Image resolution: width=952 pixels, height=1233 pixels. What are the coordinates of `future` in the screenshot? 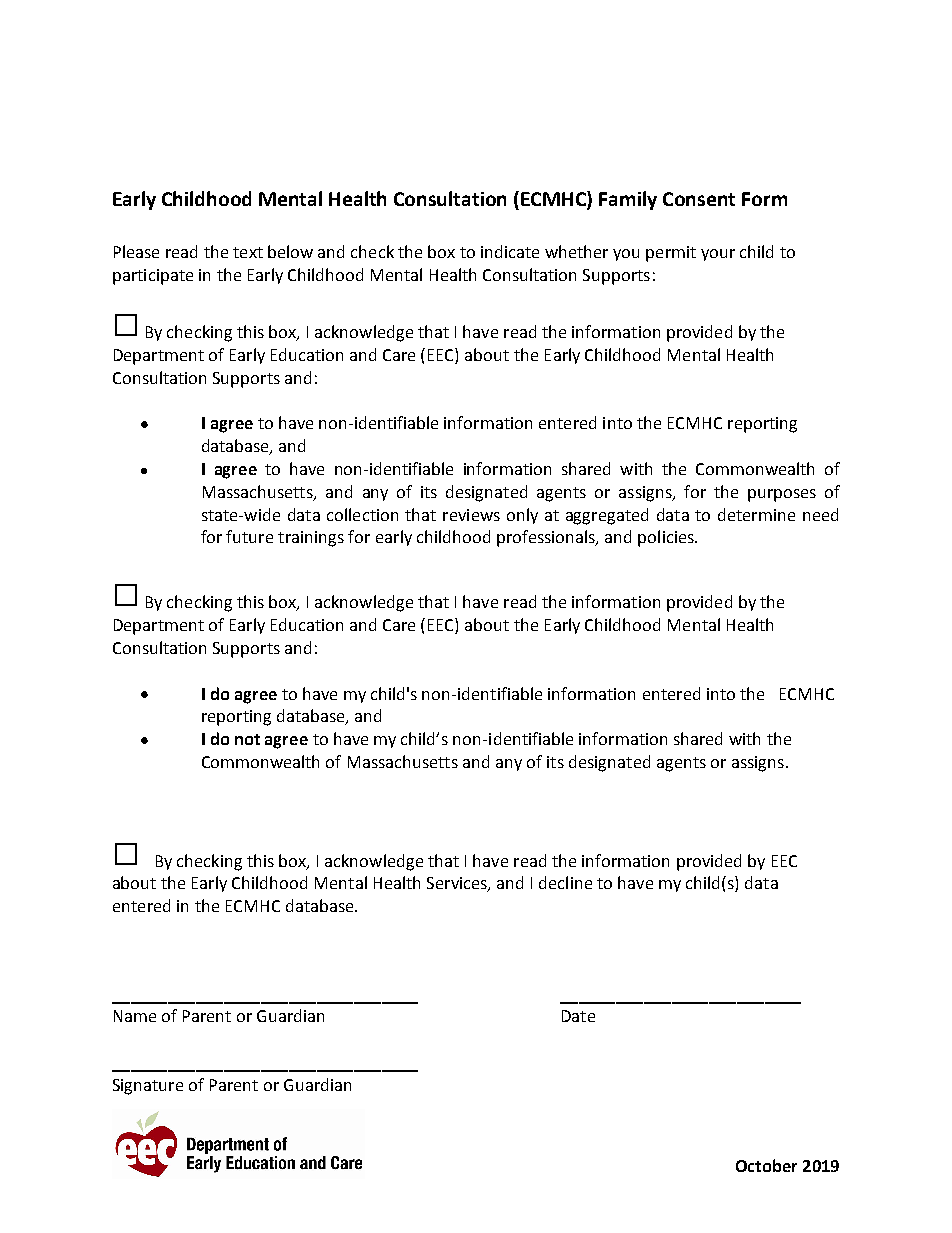 It's located at (249, 536).
